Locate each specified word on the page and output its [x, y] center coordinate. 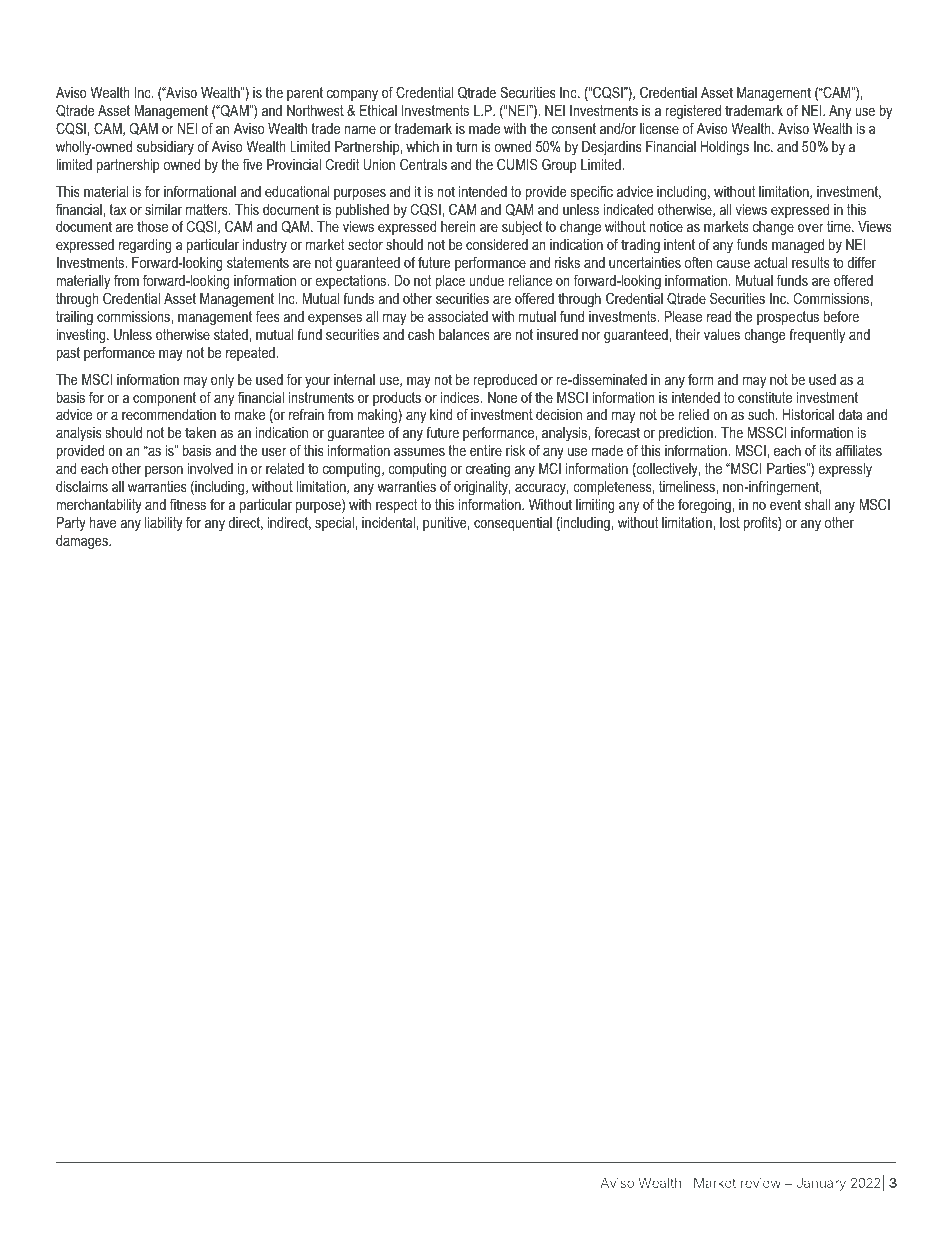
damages [83, 542]
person [164, 471]
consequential [513, 524]
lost [730, 522]
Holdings [724, 148]
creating [488, 470]
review [761, 1183]
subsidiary [165, 148]
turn [466, 146]
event [785, 504]
